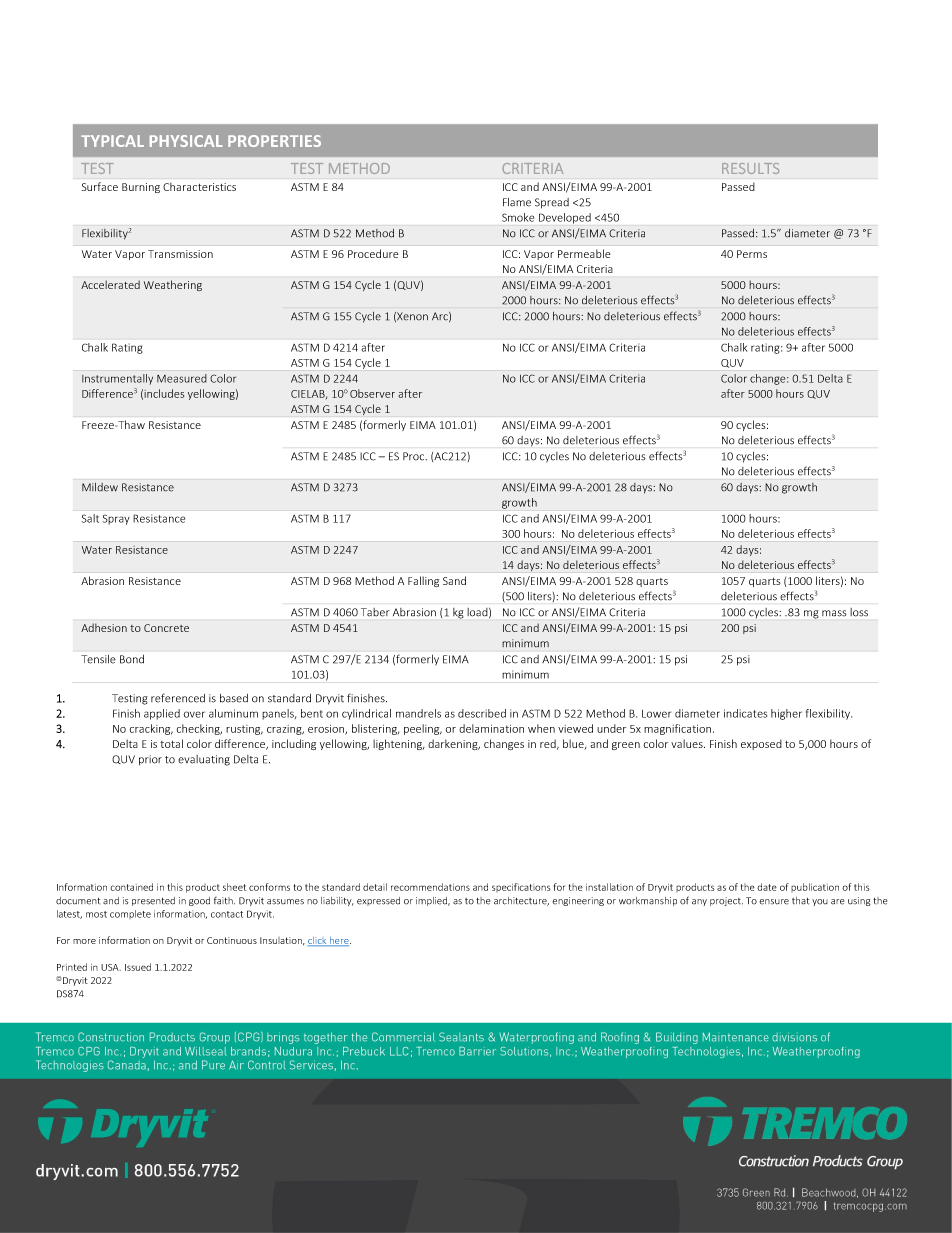  What do you see at coordinates (182, 378) in the screenshot?
I see `Measured` at bounding box center [182, 378].
